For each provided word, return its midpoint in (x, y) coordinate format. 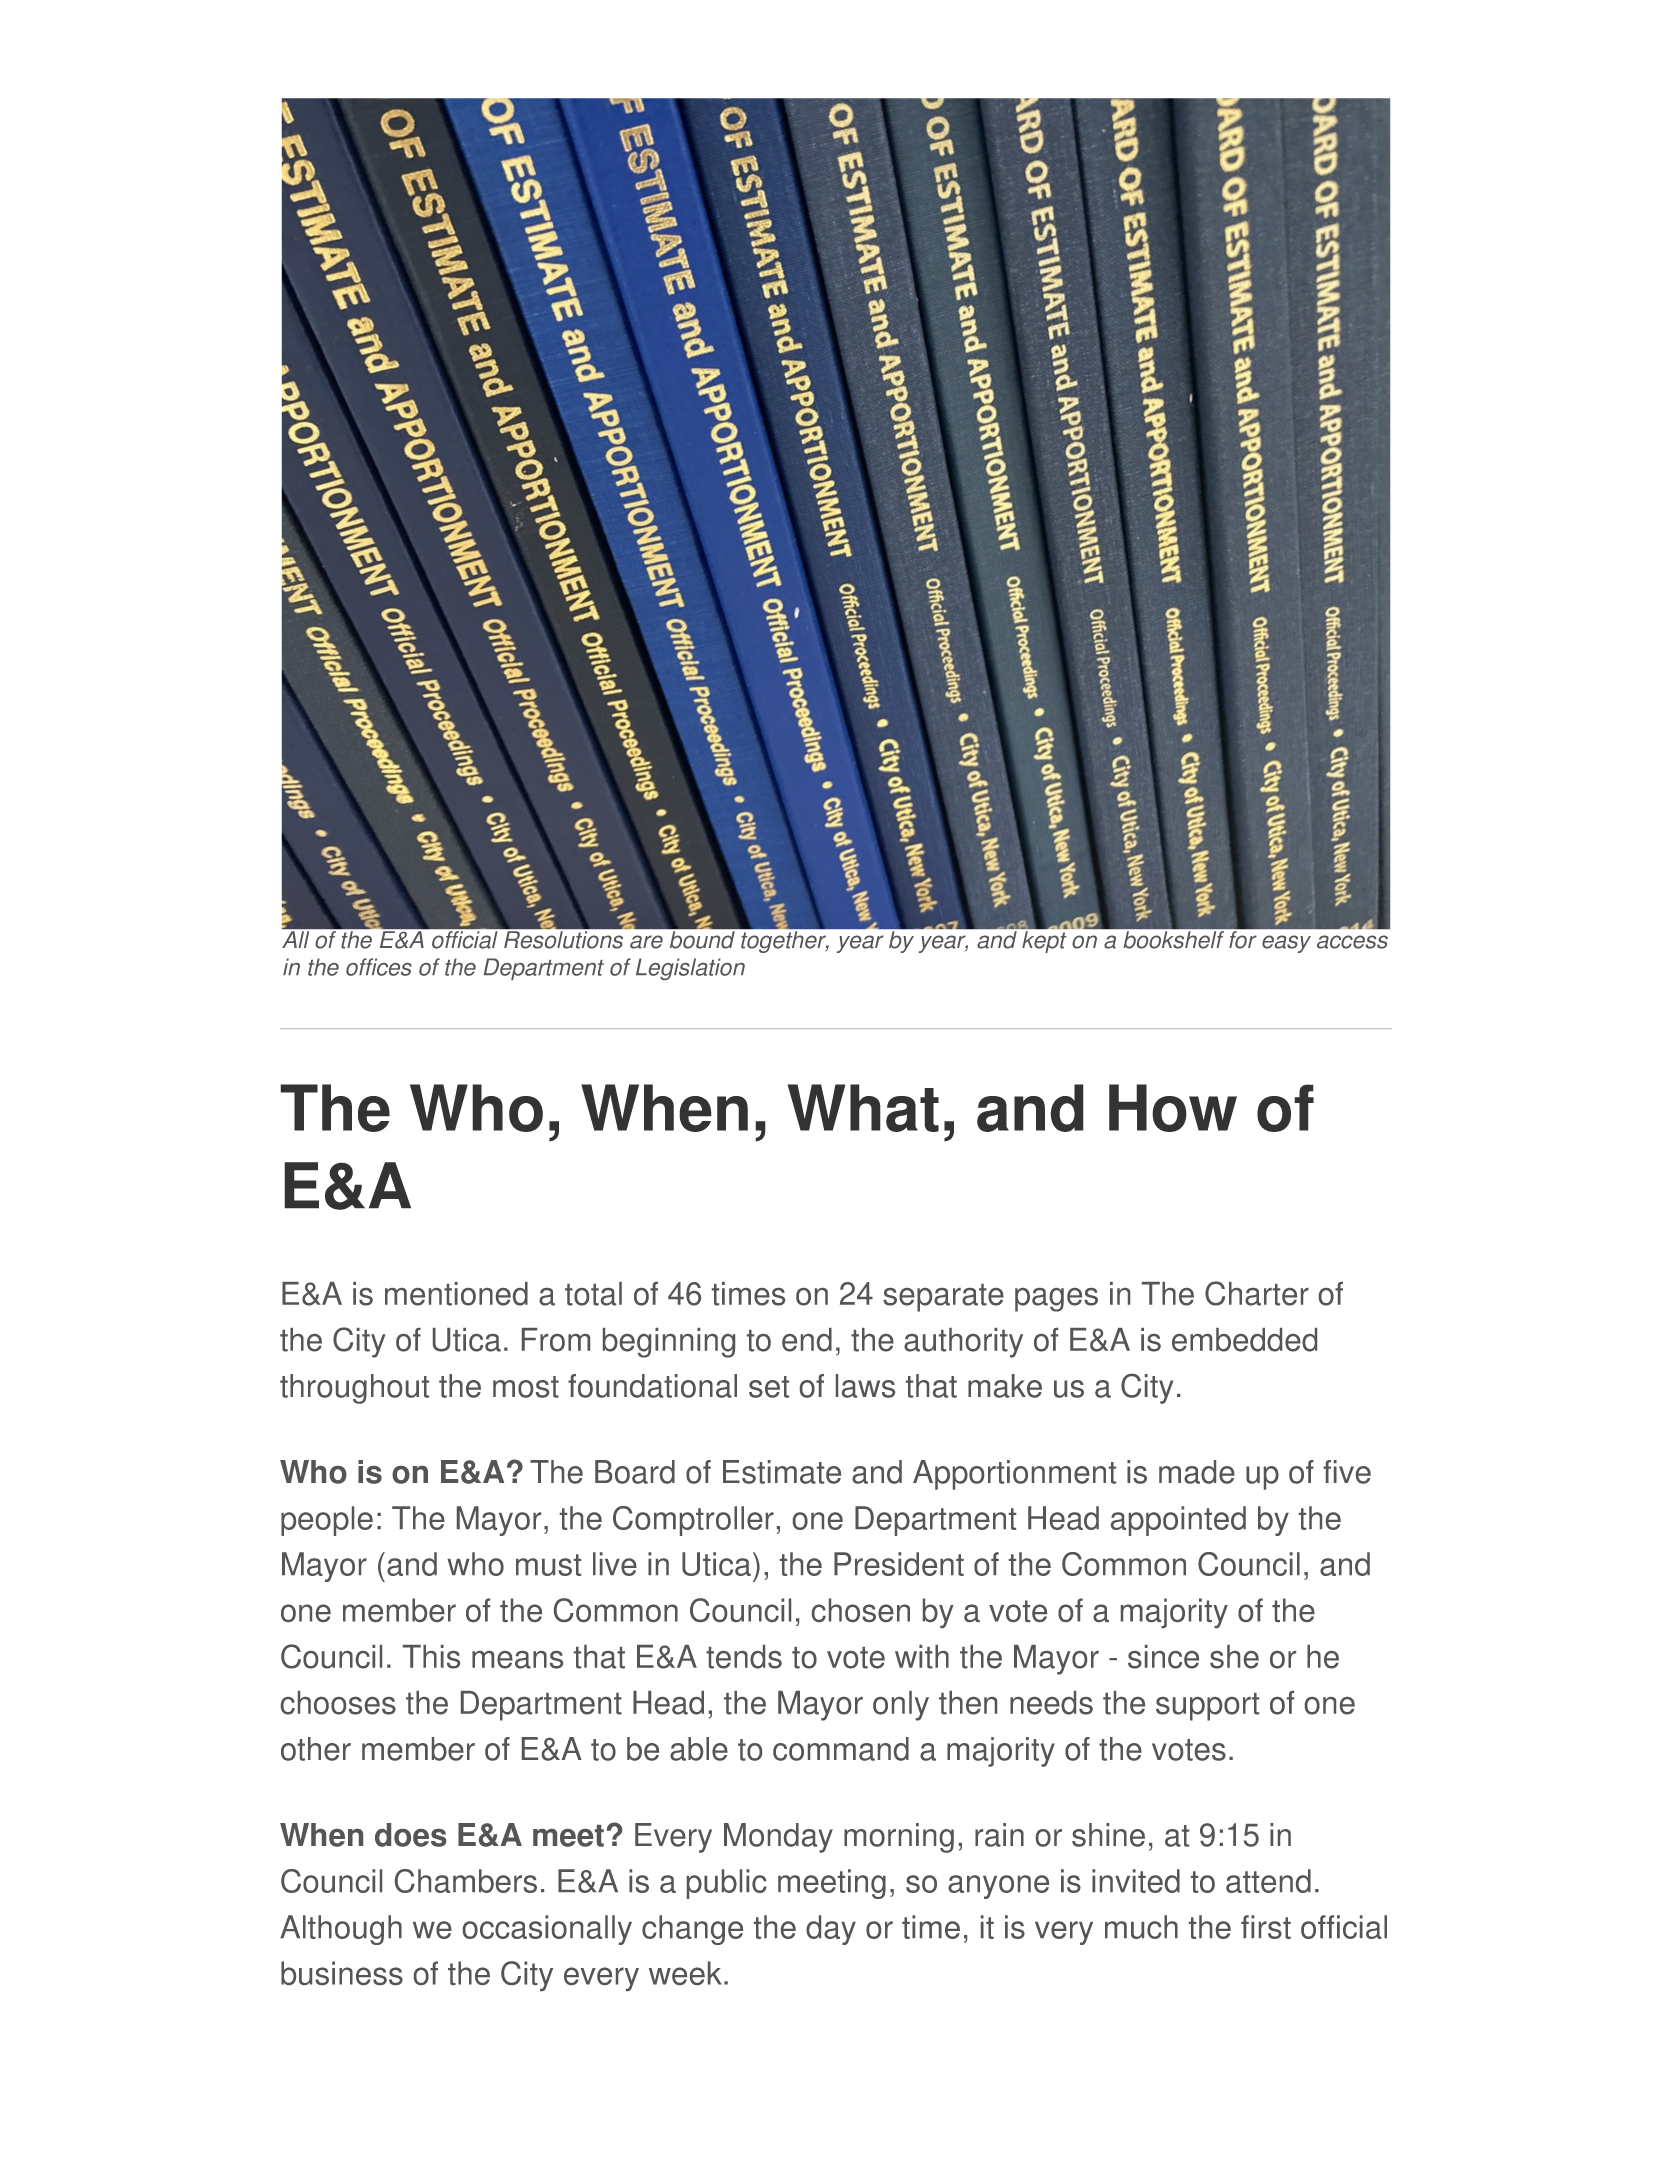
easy (1286, 944)
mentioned (456, 1294)
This (431, 1657)
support (1207, 1707)
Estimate (782, 1472)
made (1197, 1472)
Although (341, 1930)
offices (379, 967)
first (1266, 1927)
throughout (354, 1389)
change (692, 1930)
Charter (1257, 1293)
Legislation (690, 969)
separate (943, 1298)
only (901, 1706)
